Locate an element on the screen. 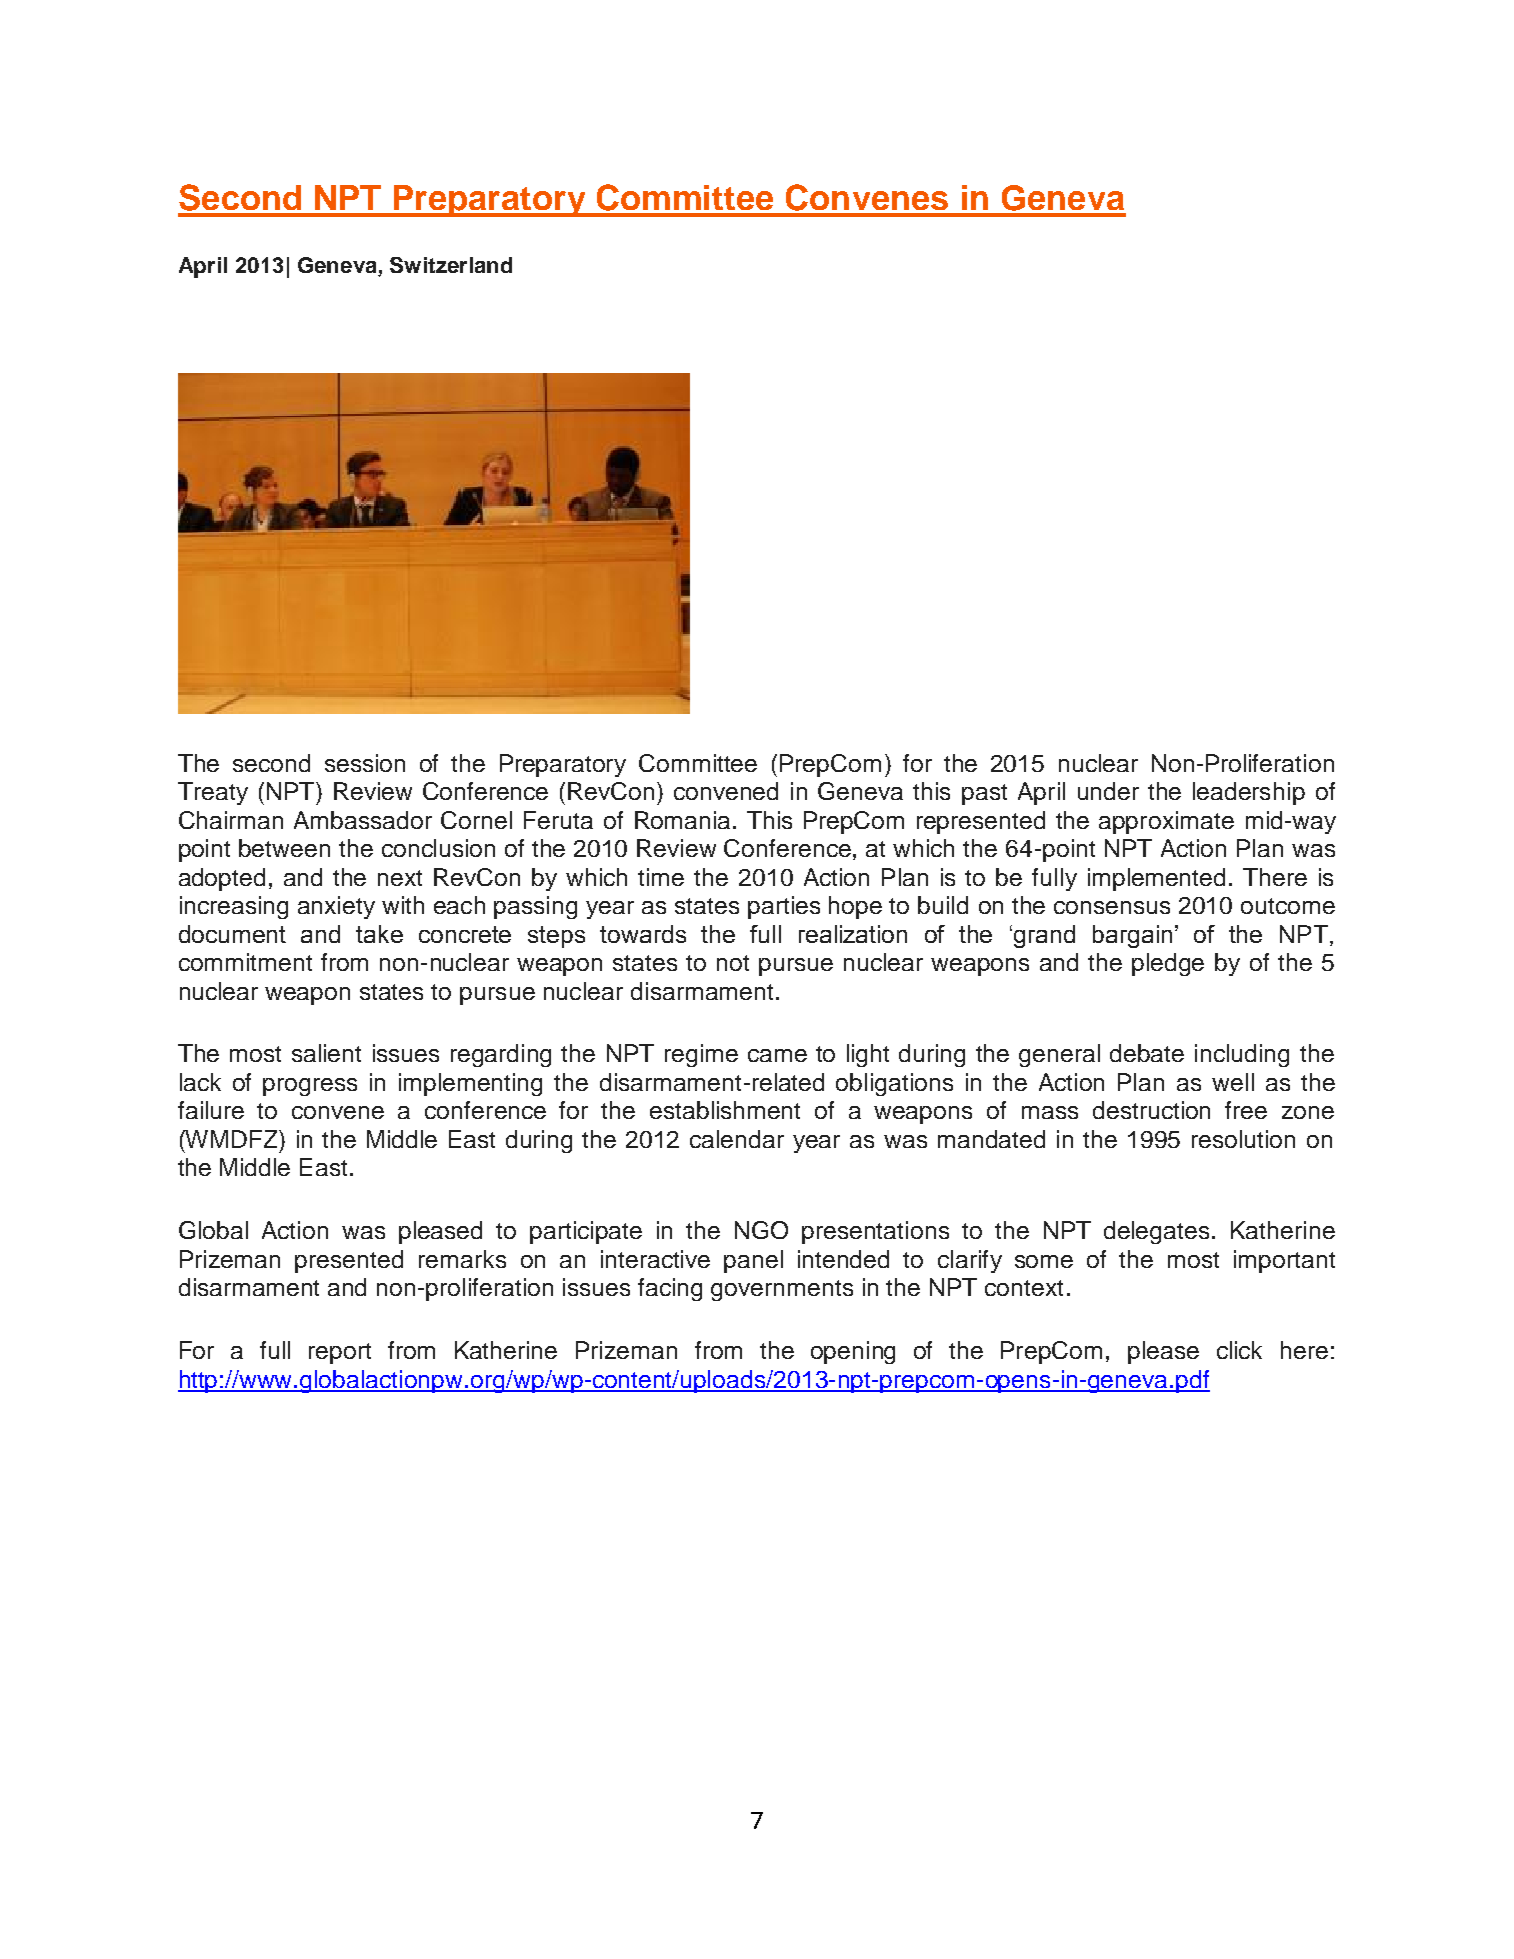 This screenshot has height=1959, width=1514. click is located at coordinates (1239, 1350).
